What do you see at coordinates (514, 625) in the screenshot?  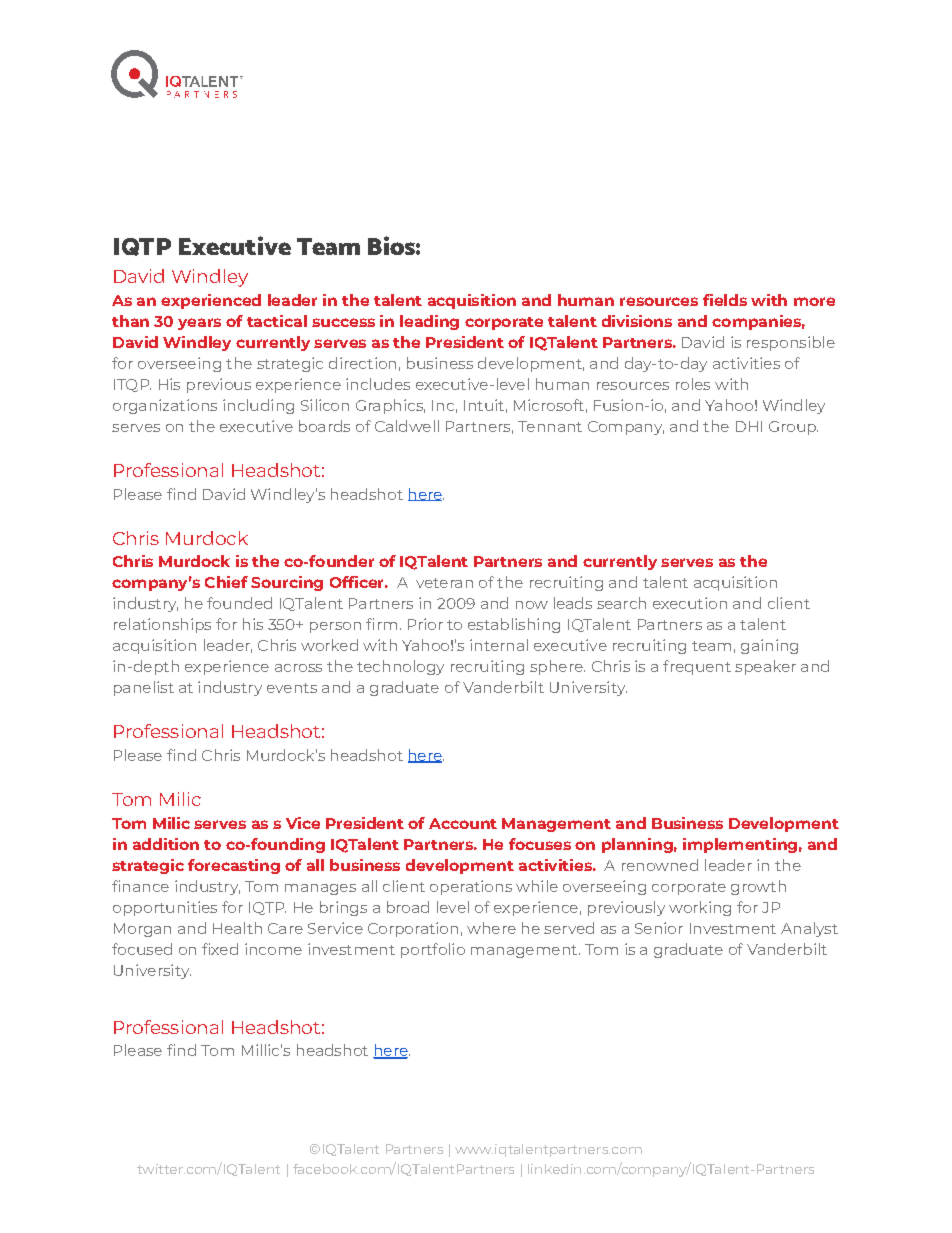 I see `establishing` at bounding box center [514, 625].
